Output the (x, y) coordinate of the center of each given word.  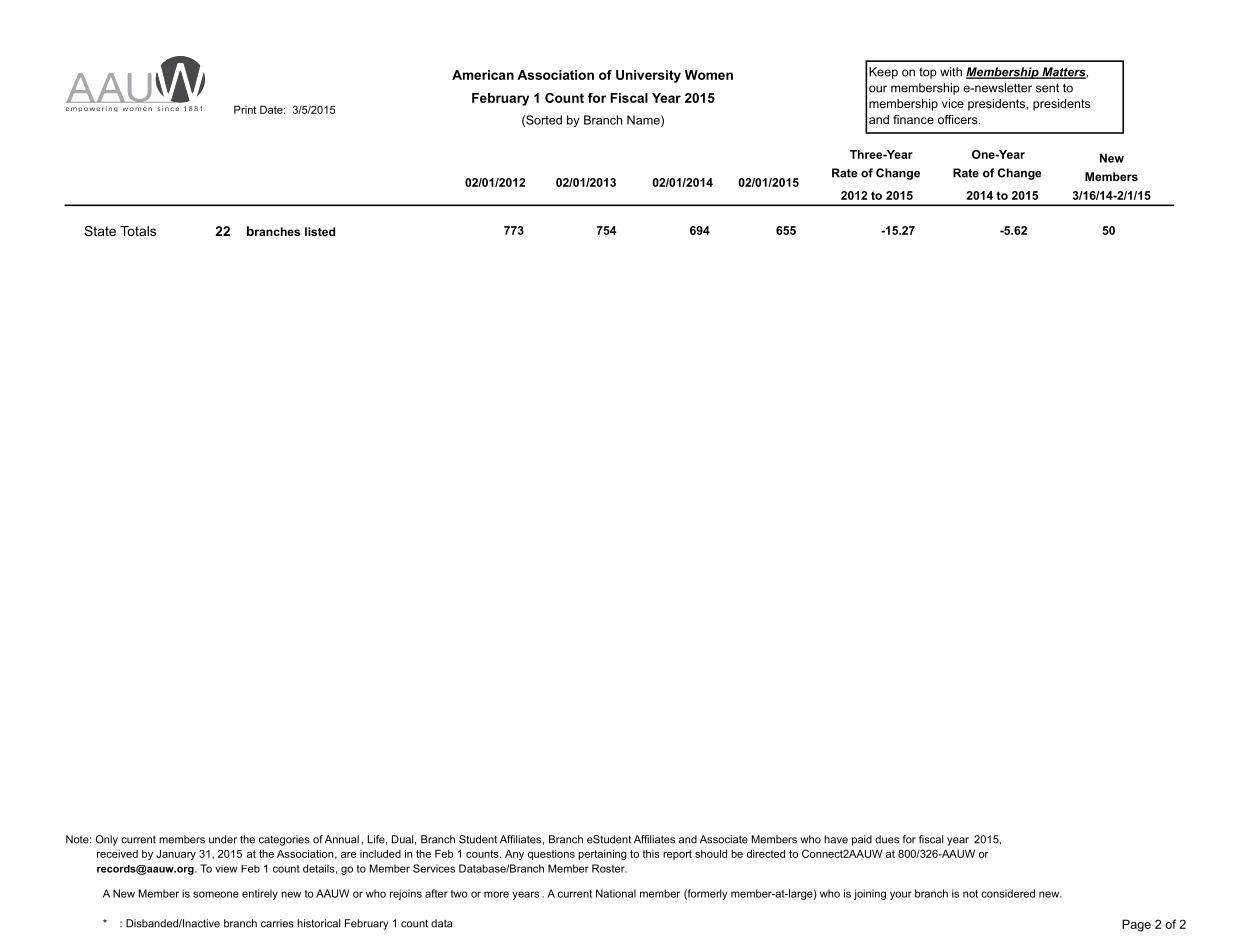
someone (216, 894)
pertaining (602, 854)
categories (284, 840)
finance (913, 119)
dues (887, 839)
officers (959, 119)
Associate (724, 839)
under (223, 839)
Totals (138, 231)
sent (1047, 88)
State (100, 231)
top (928, 73)
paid (862, 840)
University (648, 76)
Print (245, 109)
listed (320, 231)
